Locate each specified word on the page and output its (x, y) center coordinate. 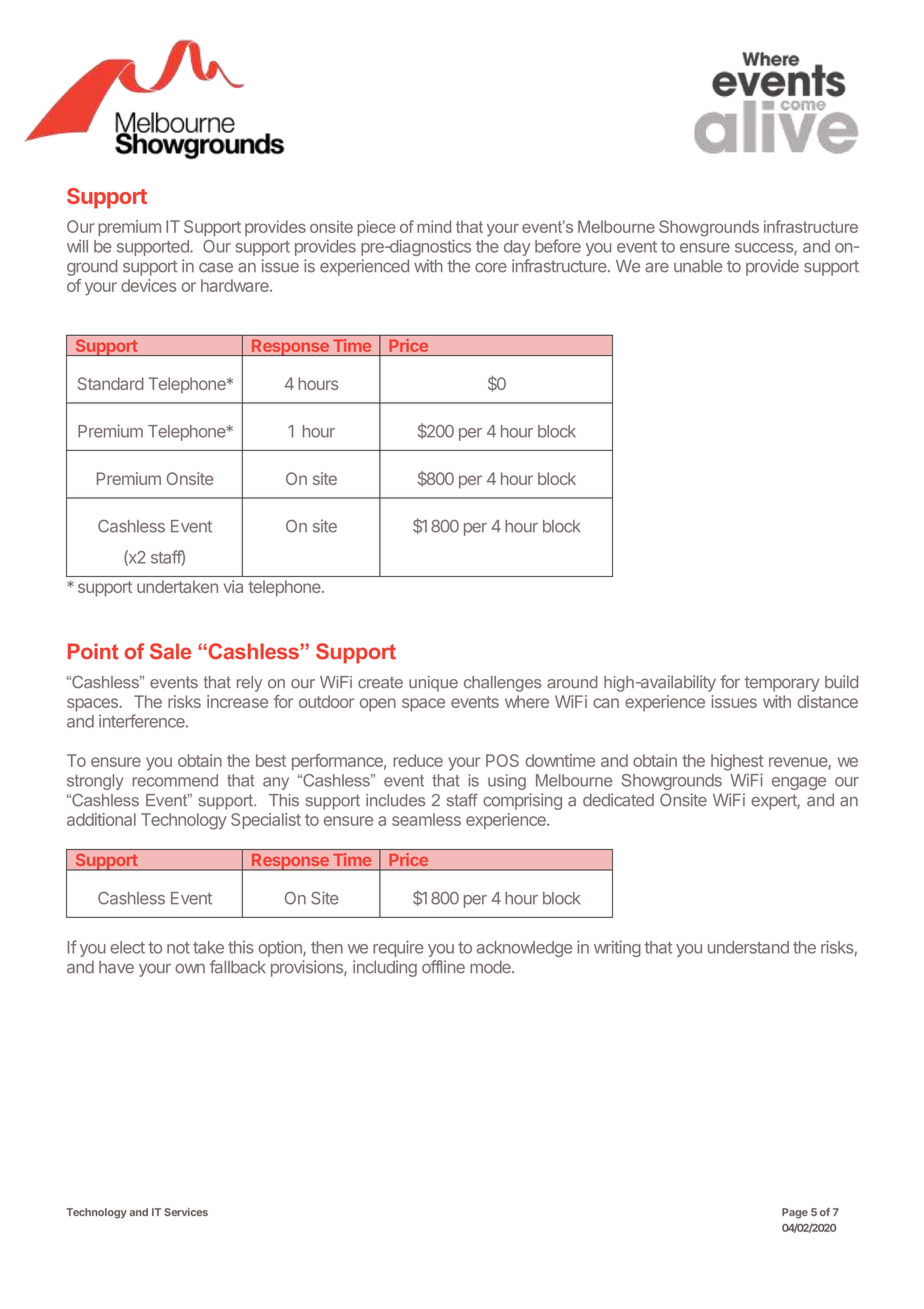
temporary (782, 684)
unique (433, 684)
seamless (426, 819)
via (233, 586)
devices (148, 285)
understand (748, 947)
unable (698, 266)
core (491, 268)
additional (101, 819)
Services (186, 1212)
